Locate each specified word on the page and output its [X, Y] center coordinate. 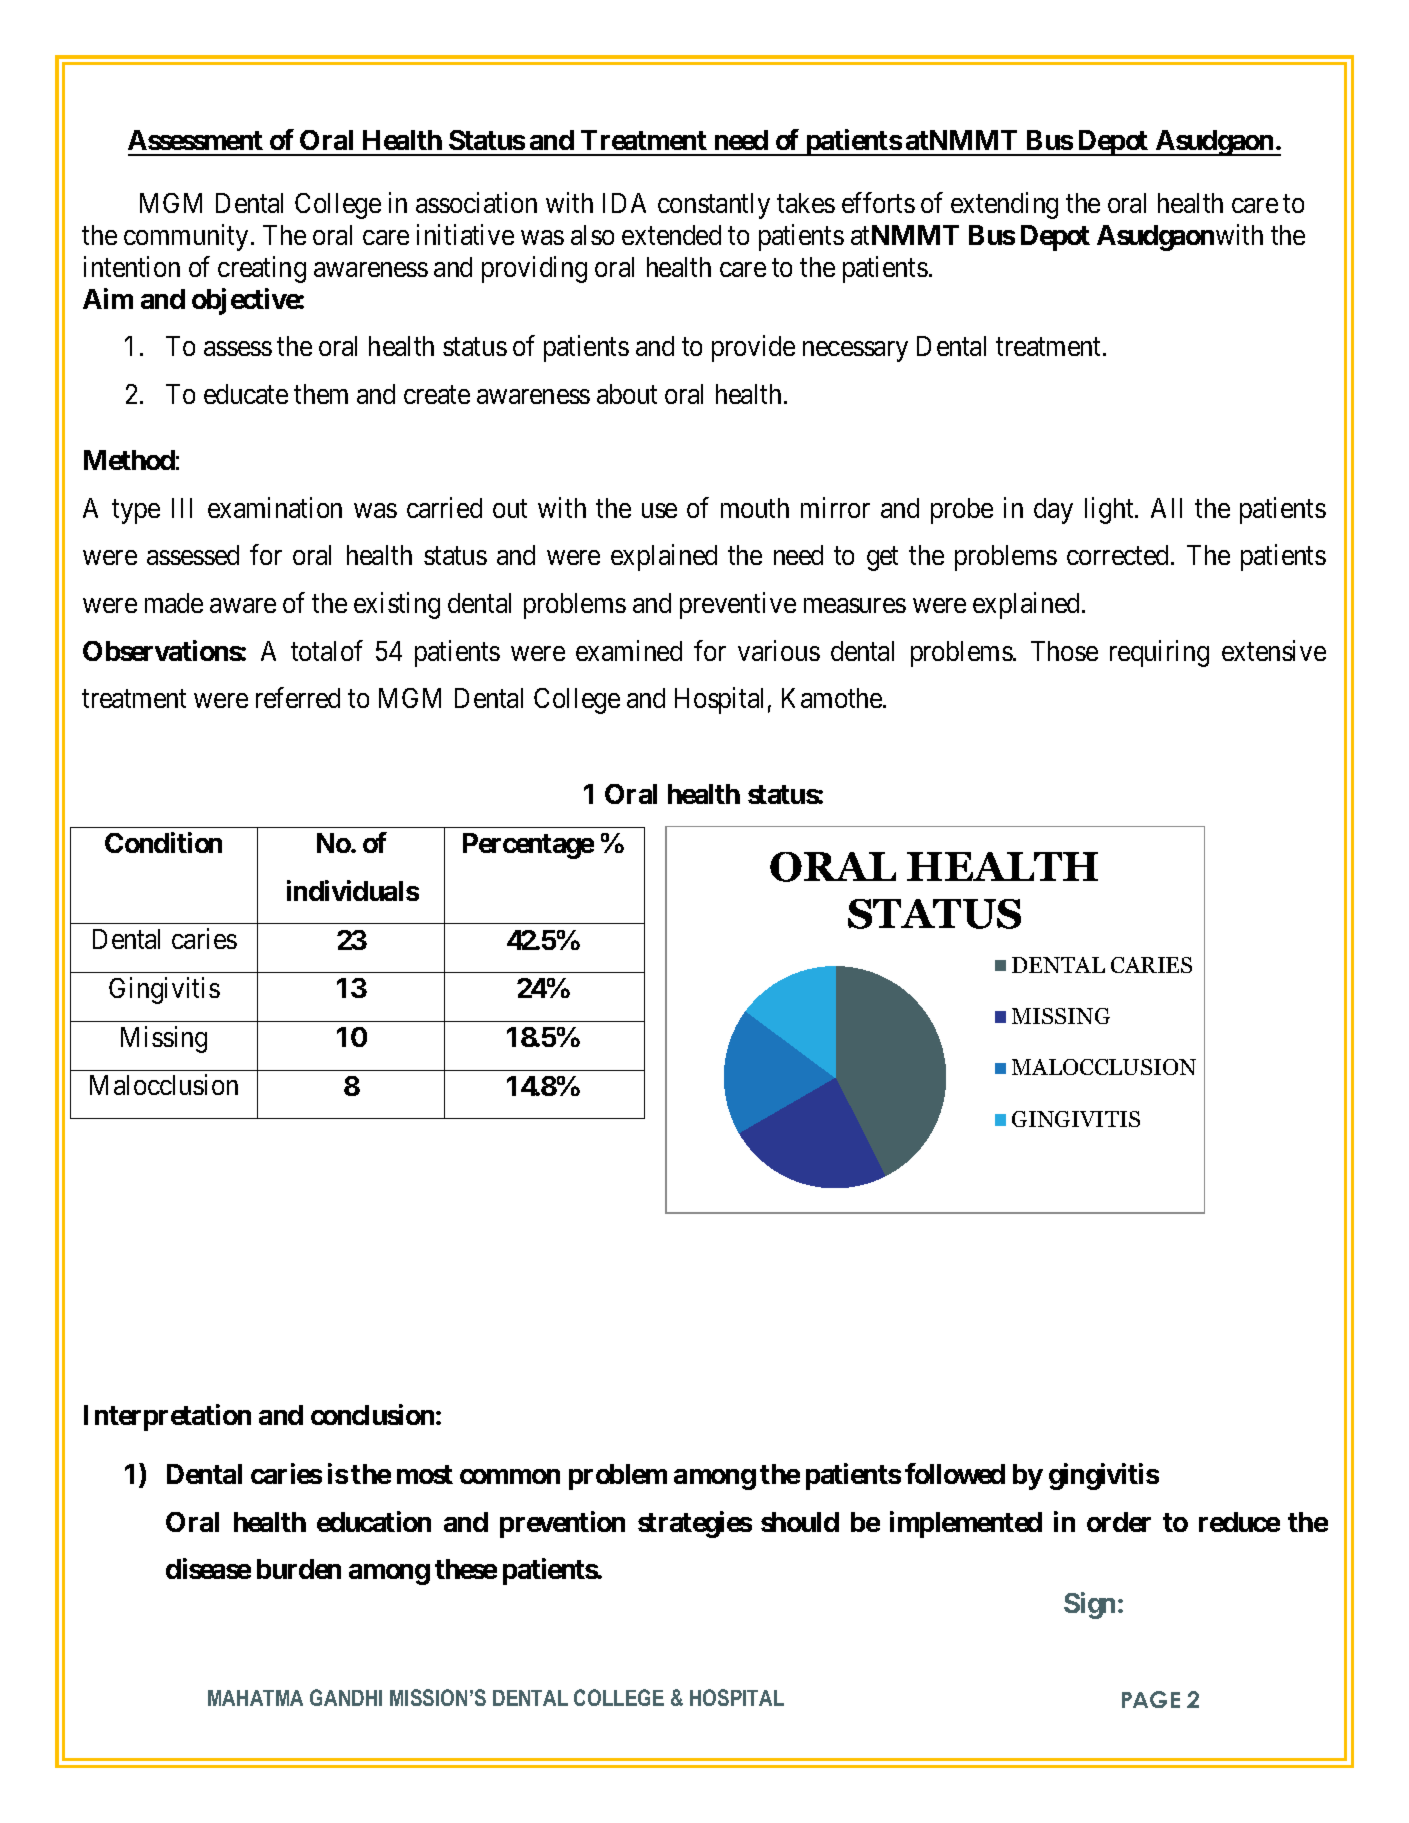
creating [262, 269]
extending [1004, 205]
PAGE [1151, 1699]
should [800, 1522]
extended [671, 235]
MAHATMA [255, 1698]
